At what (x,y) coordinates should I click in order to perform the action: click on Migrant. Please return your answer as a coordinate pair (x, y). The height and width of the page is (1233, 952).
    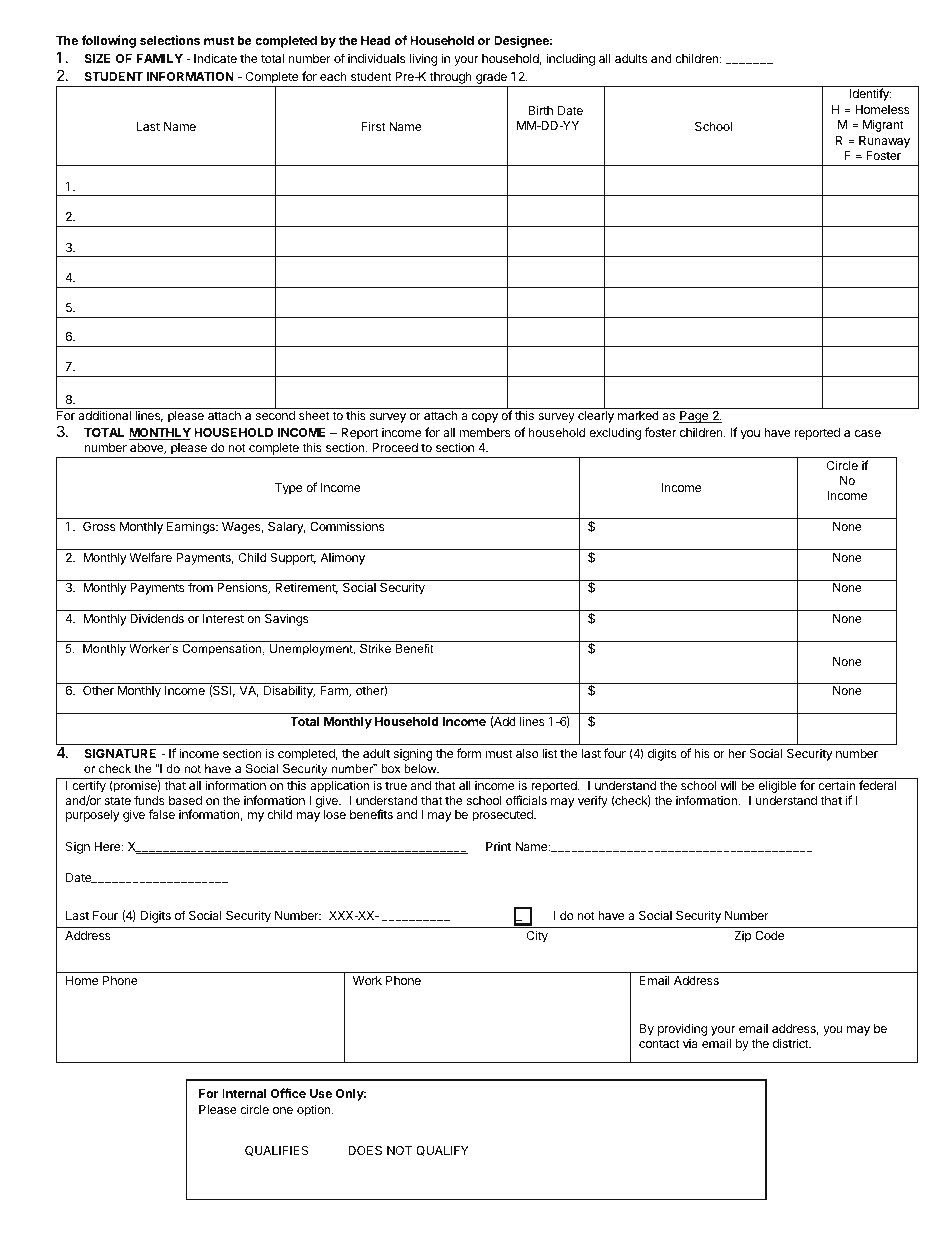
    Looking at the image, I should click on (883, 125).
